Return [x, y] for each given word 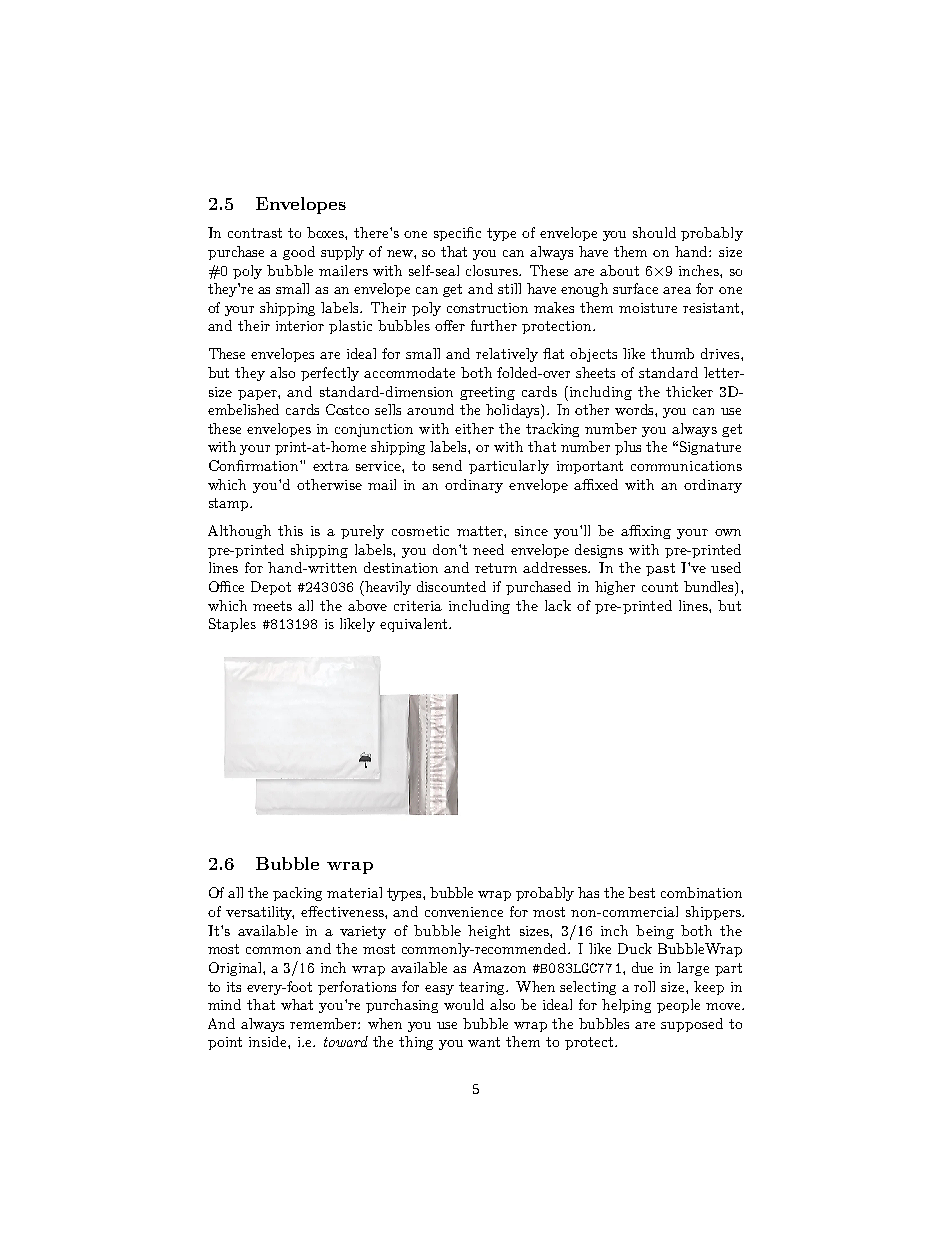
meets [272, 606]
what [297, 1004]
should [654, 232]
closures [493, 270]
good [299, 253]
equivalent [415, 625]
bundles [710, 588]
